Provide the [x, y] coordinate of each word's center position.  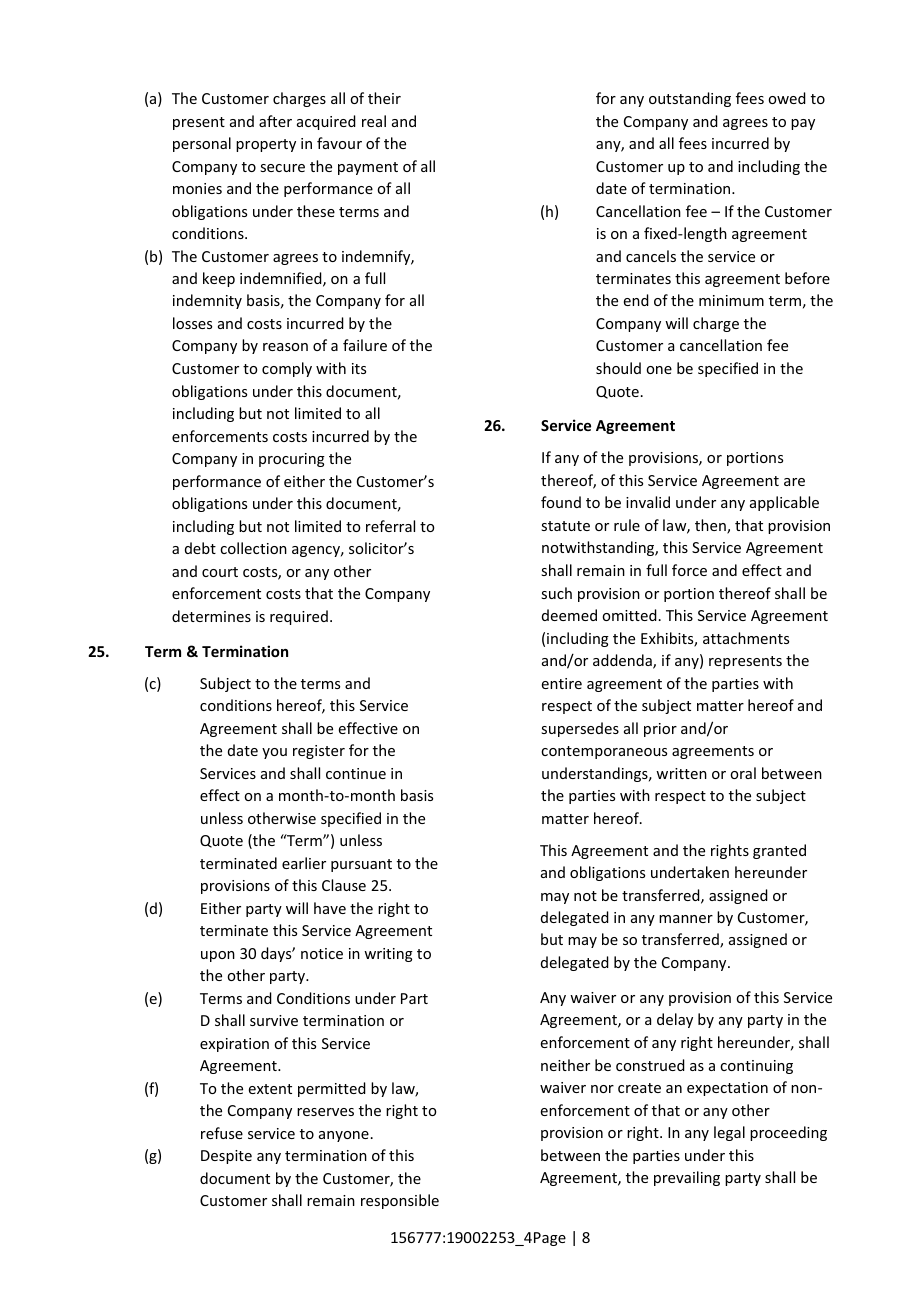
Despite [226, 1157]
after [275, 121]
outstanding [690, 99]
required [299, 617]
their [384, 98]
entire [562, 683]
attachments [746, 638]
